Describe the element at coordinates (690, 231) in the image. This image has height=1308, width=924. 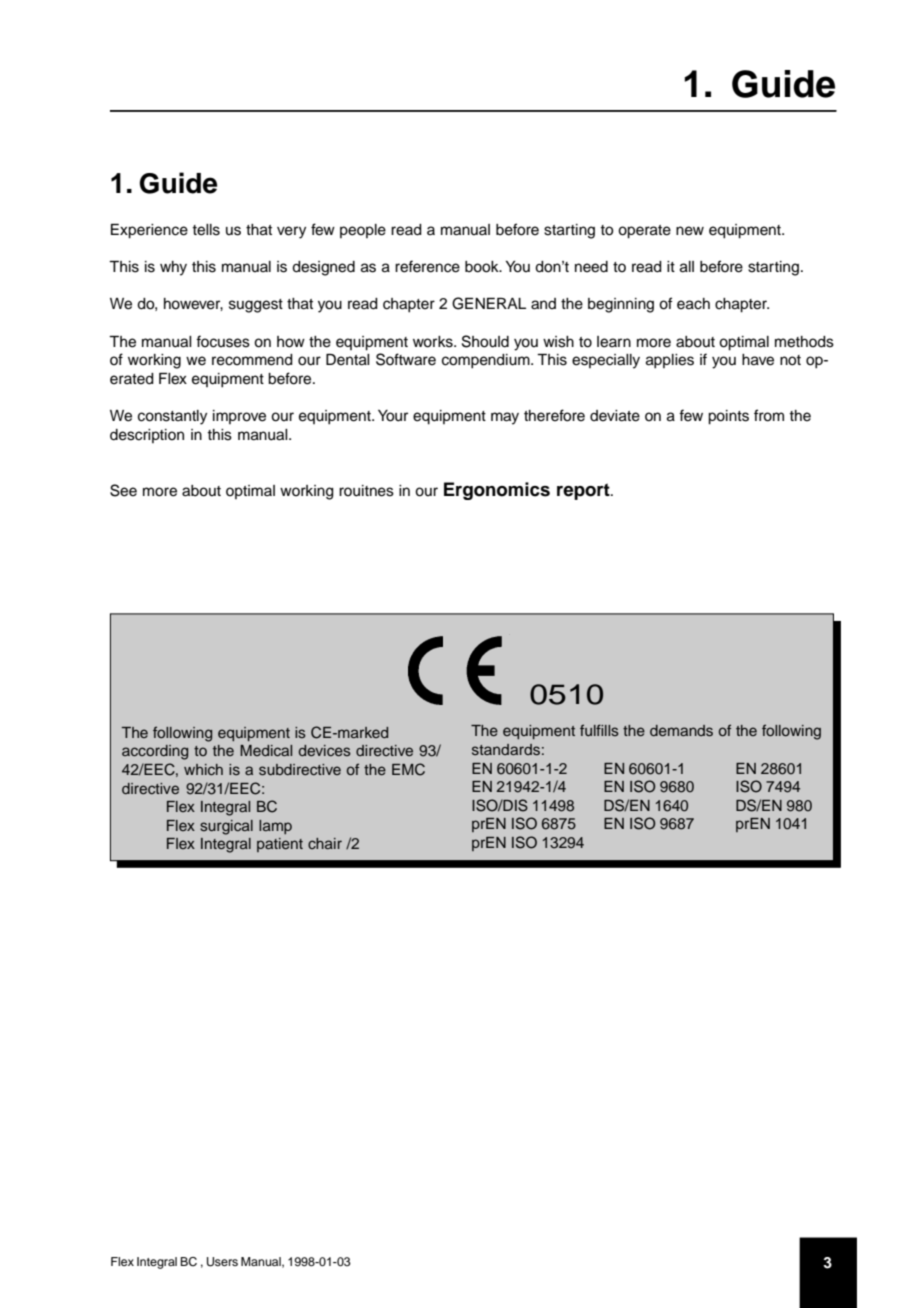
I see `new` at that location.
